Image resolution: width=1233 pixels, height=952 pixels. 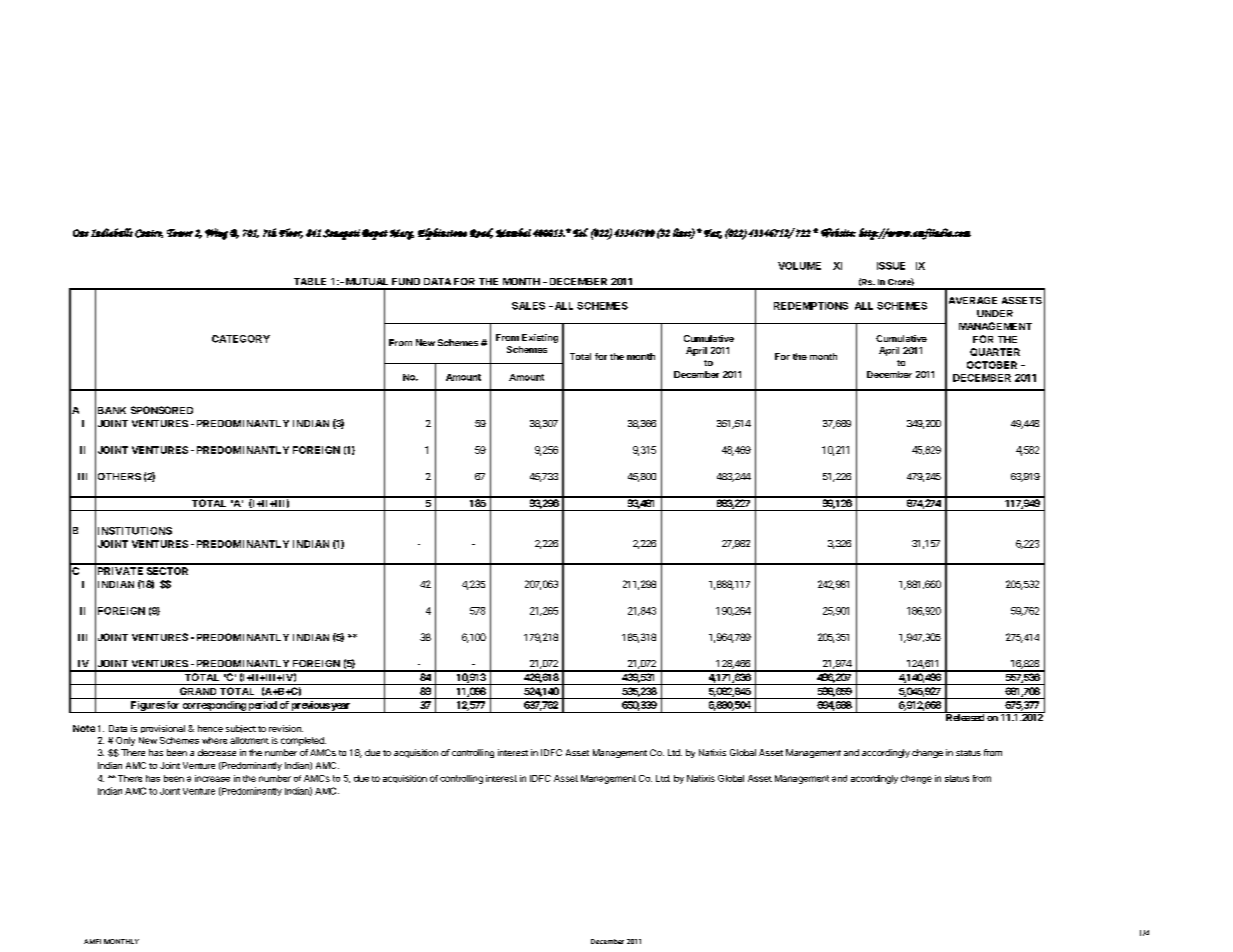 I want to click on Existing, so click(x=540, y=338).
